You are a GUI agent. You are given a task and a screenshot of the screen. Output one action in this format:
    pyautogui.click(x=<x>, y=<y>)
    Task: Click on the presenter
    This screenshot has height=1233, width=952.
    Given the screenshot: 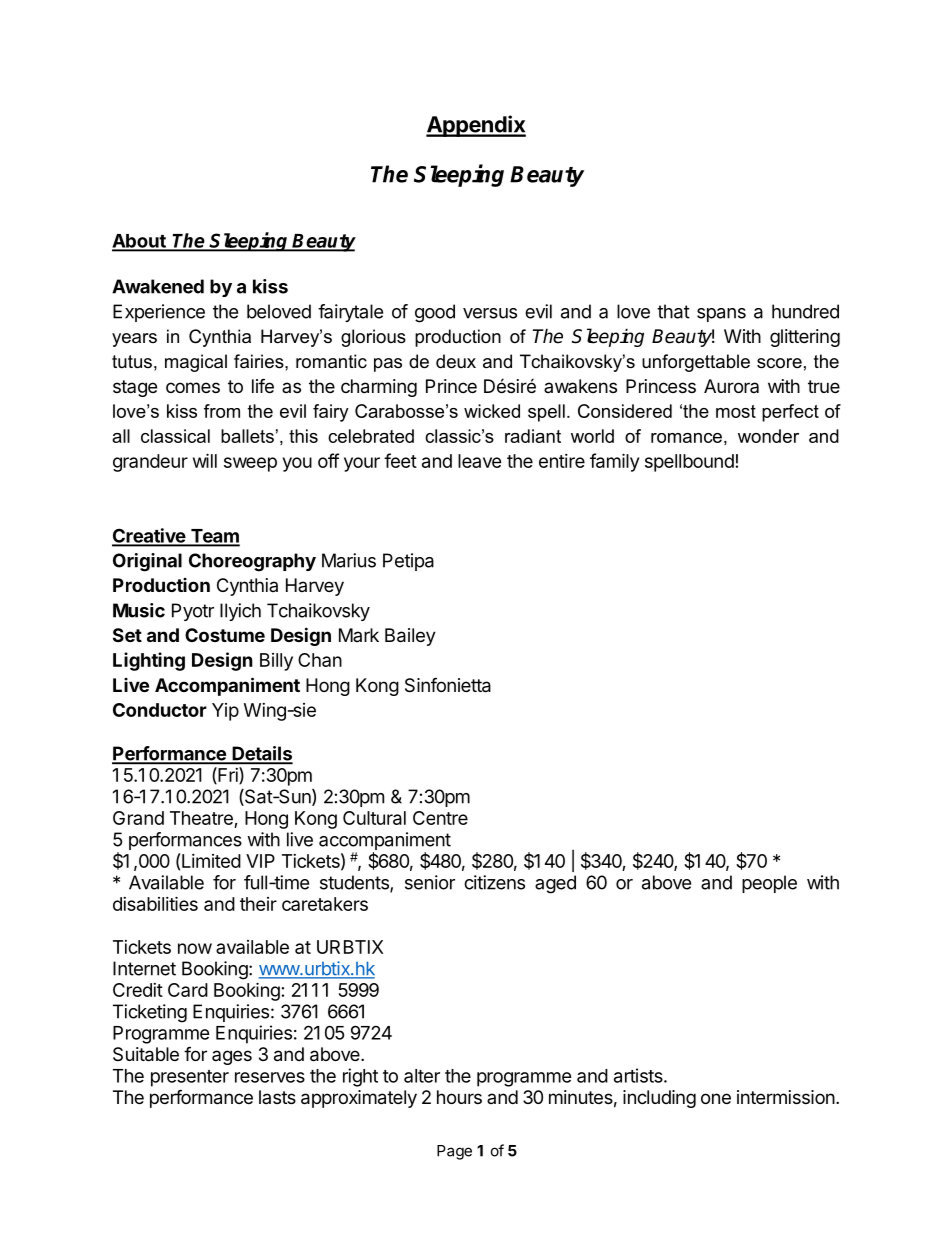 What is the action you would take?
    pyautogui.click(x=190, y=1078)
